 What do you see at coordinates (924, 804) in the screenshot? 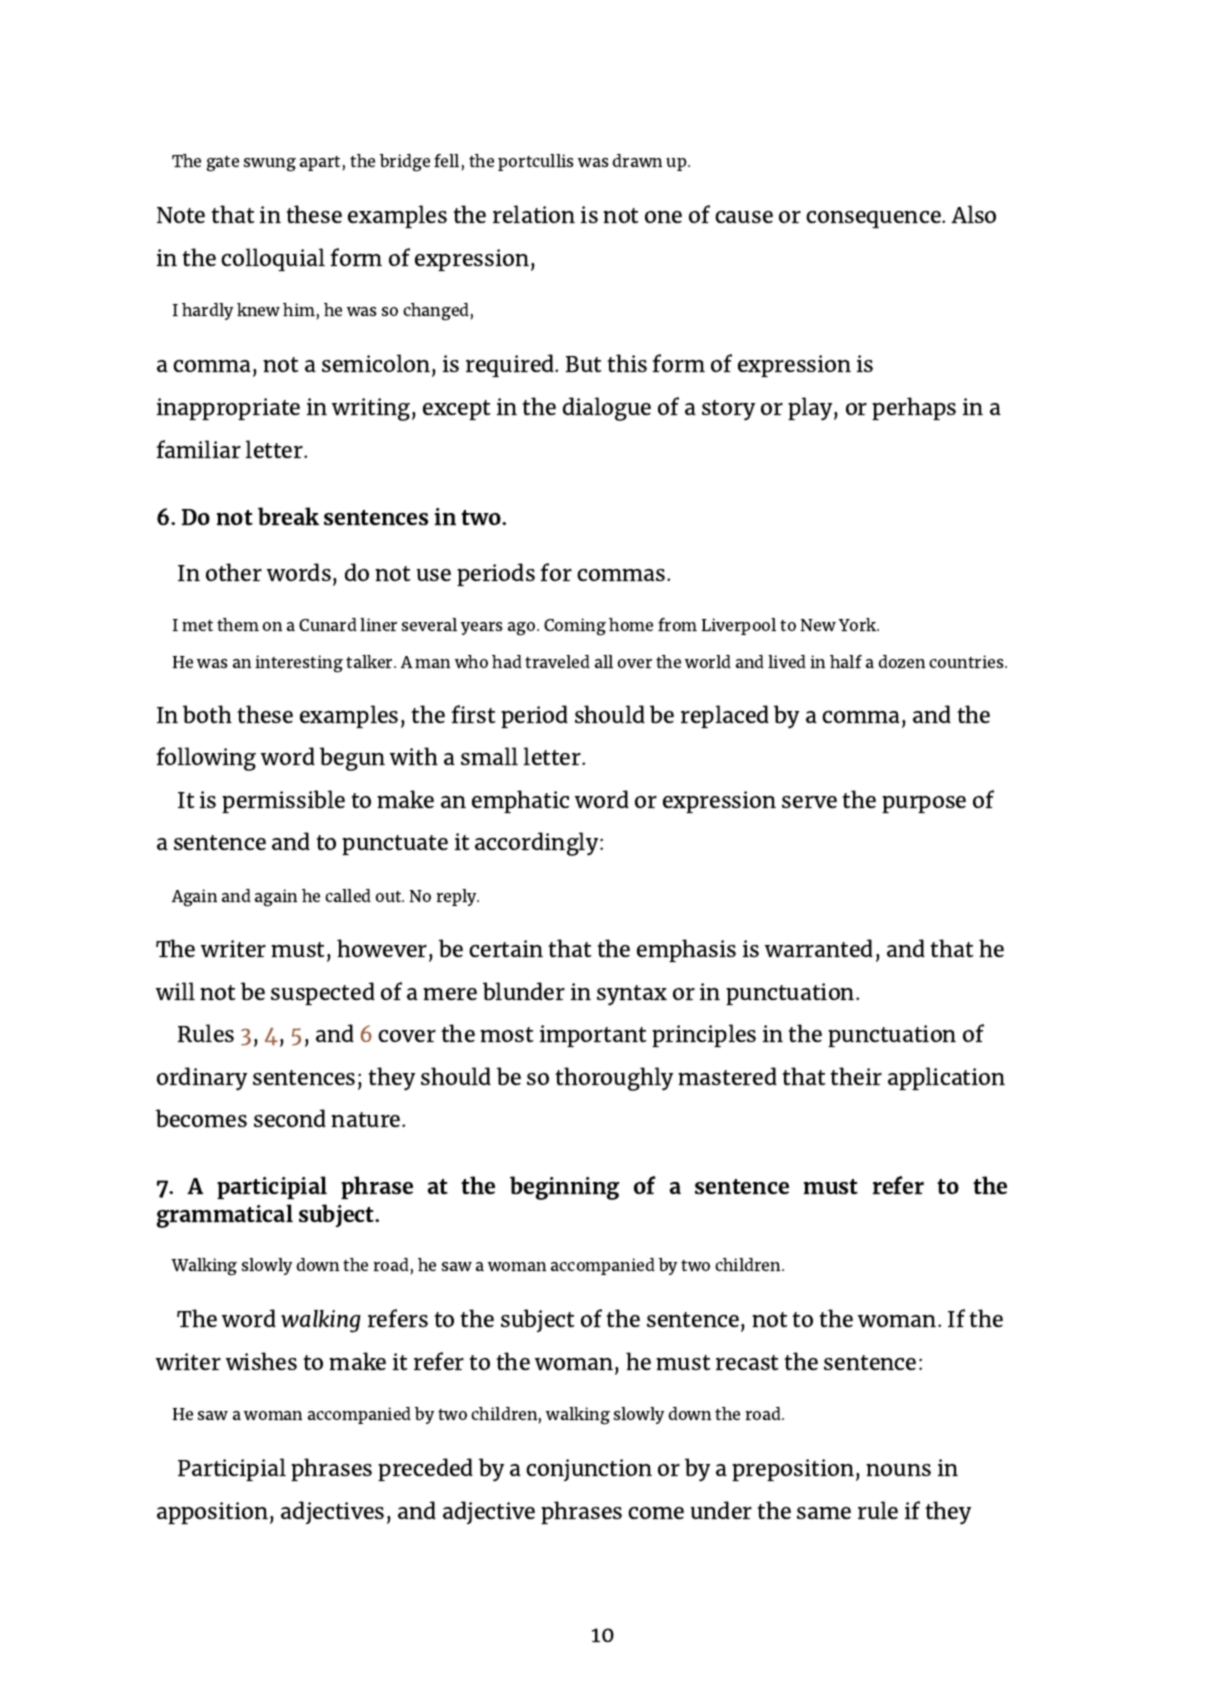
I see `purpose` at bounding box center [924, 804].
